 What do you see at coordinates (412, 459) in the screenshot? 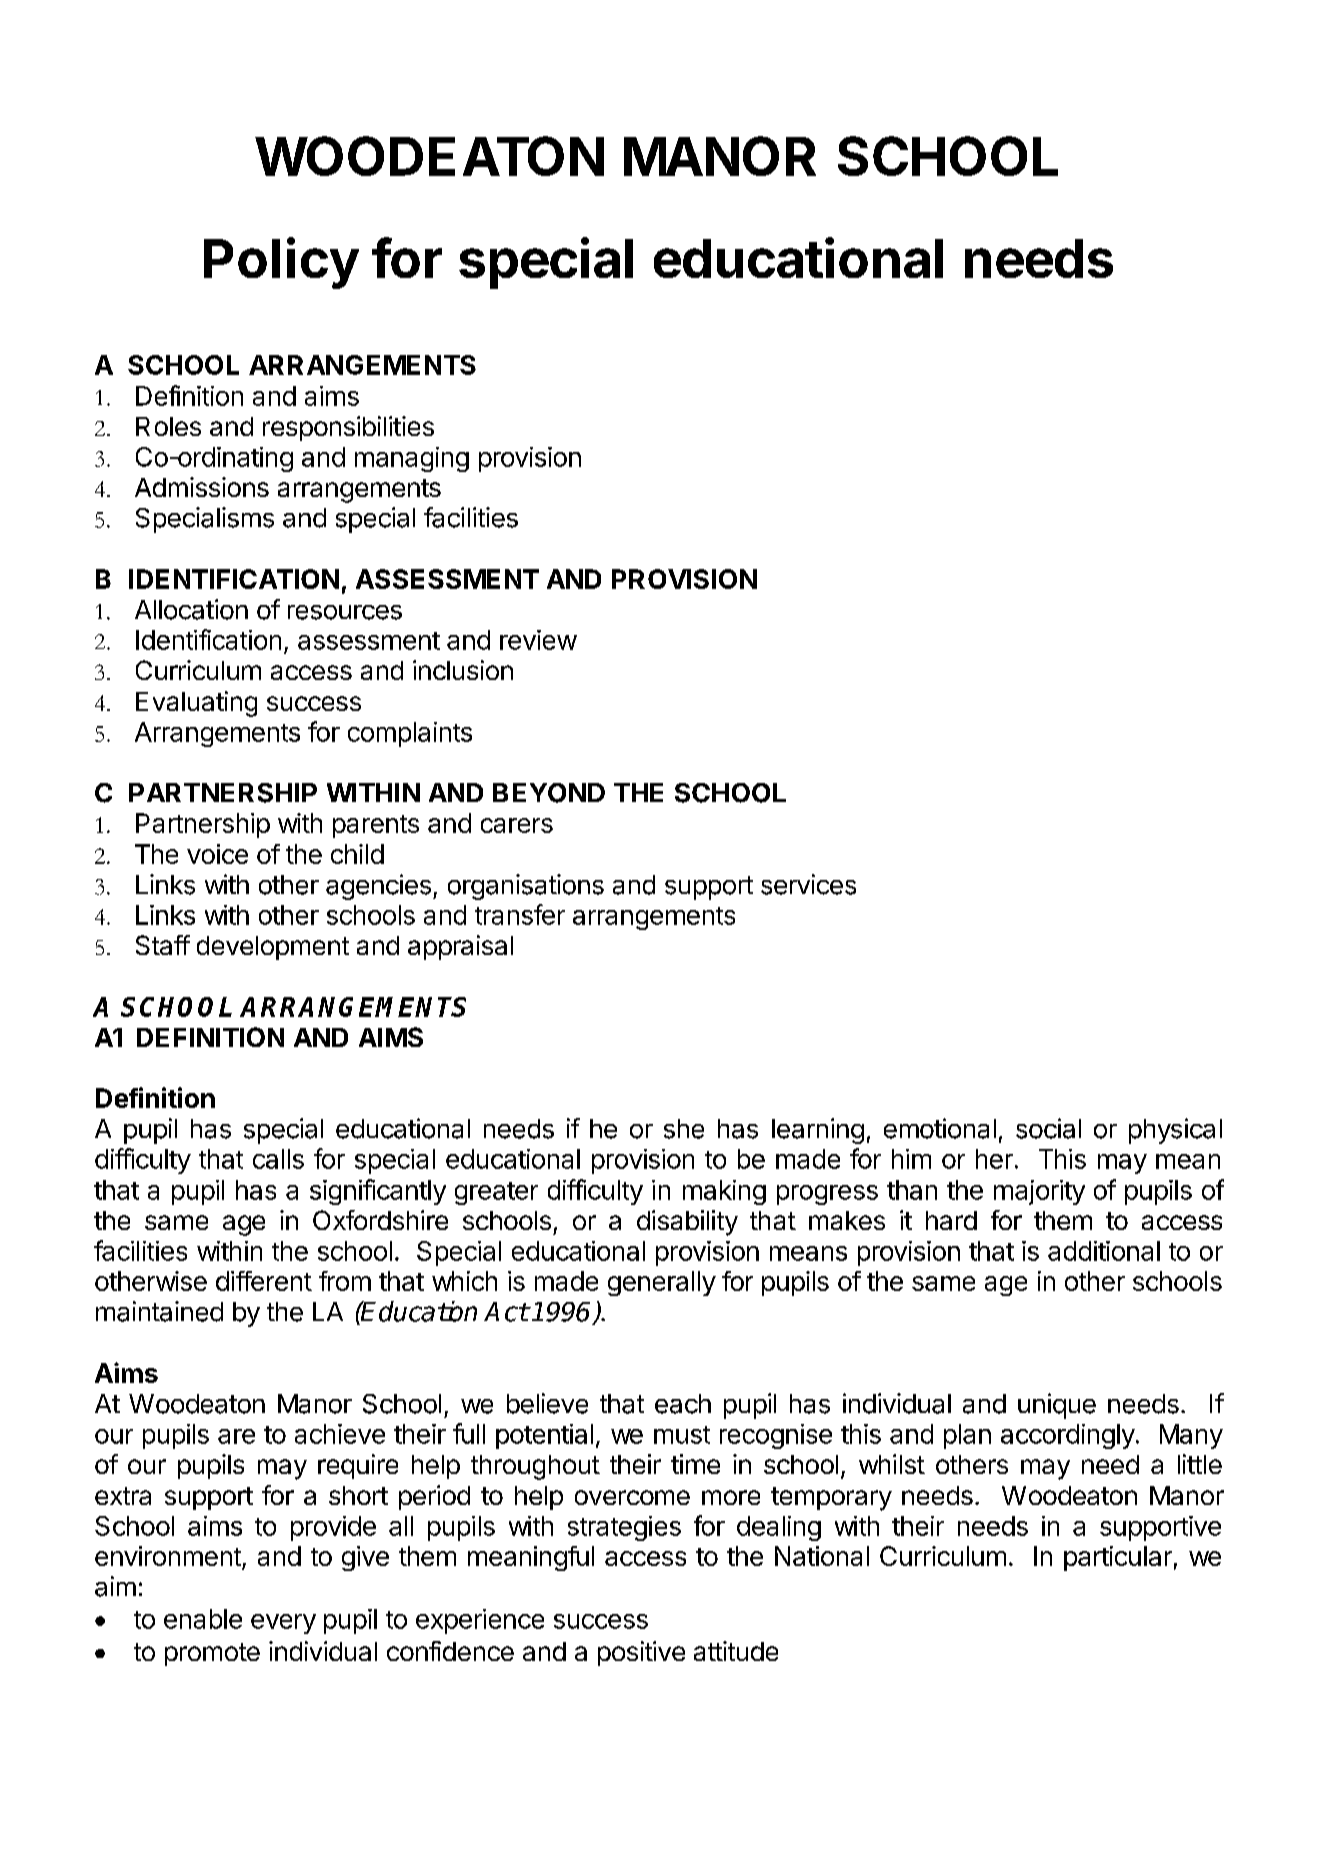
I see `managing` at bounding box center [412, 459].
